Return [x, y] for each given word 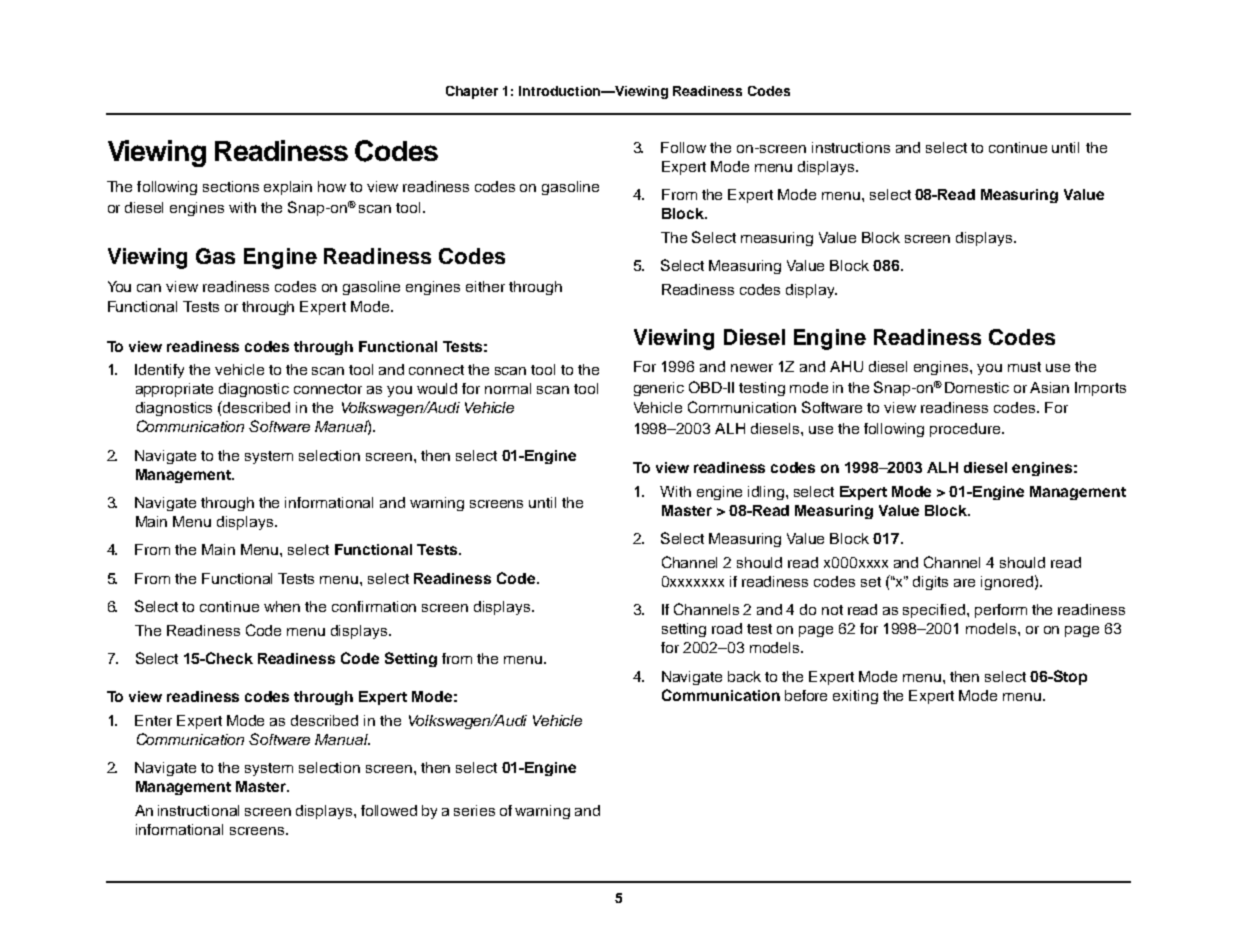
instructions [851, 147]
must [1024, 367]
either [485, 286]
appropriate [174, 390]
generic [659, 389]
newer [752, 368]
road [727, 628]
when [282, 606]
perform [1001, 611]
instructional [198, 810]
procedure [966, 430]
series [474, 810]
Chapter [472, 92]
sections [231, 186]
